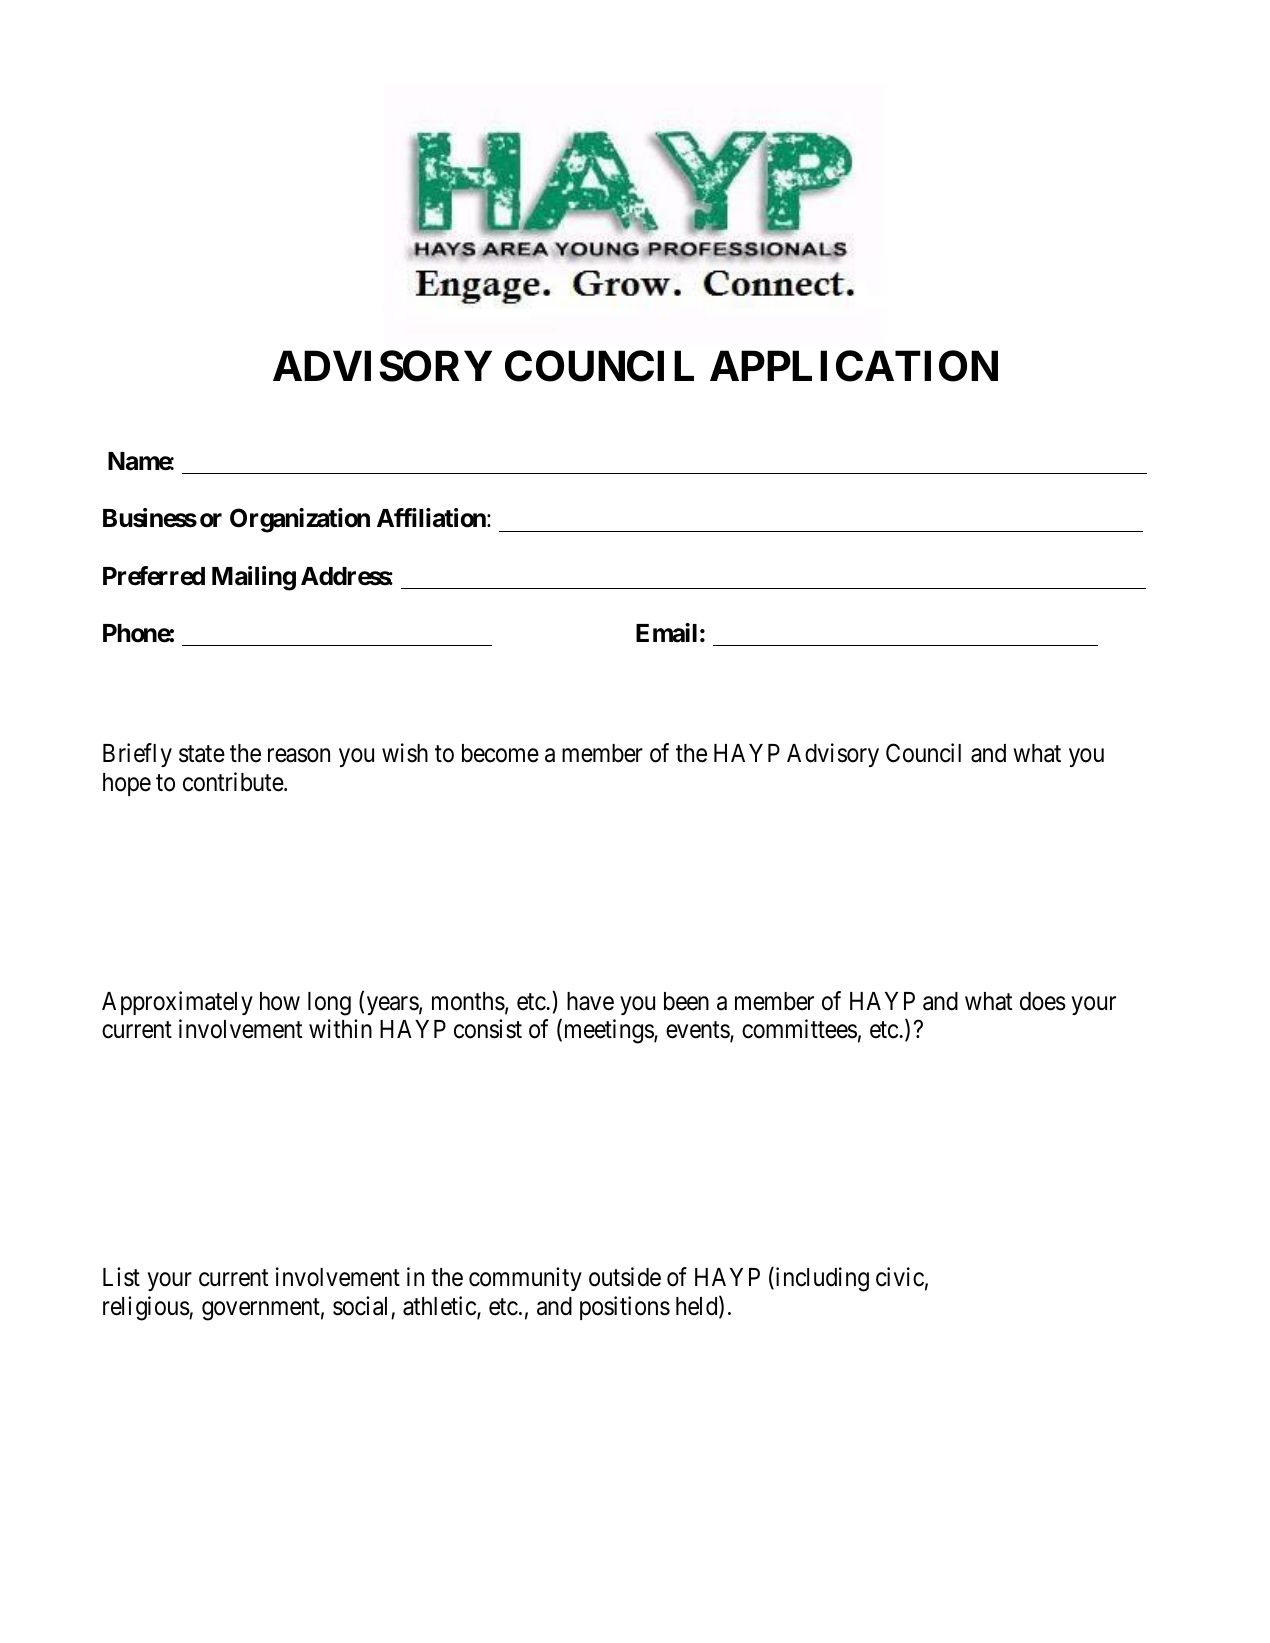  Describe the element at coordinates (1043, 1001) in the screenshot. I see `does` at that location.
